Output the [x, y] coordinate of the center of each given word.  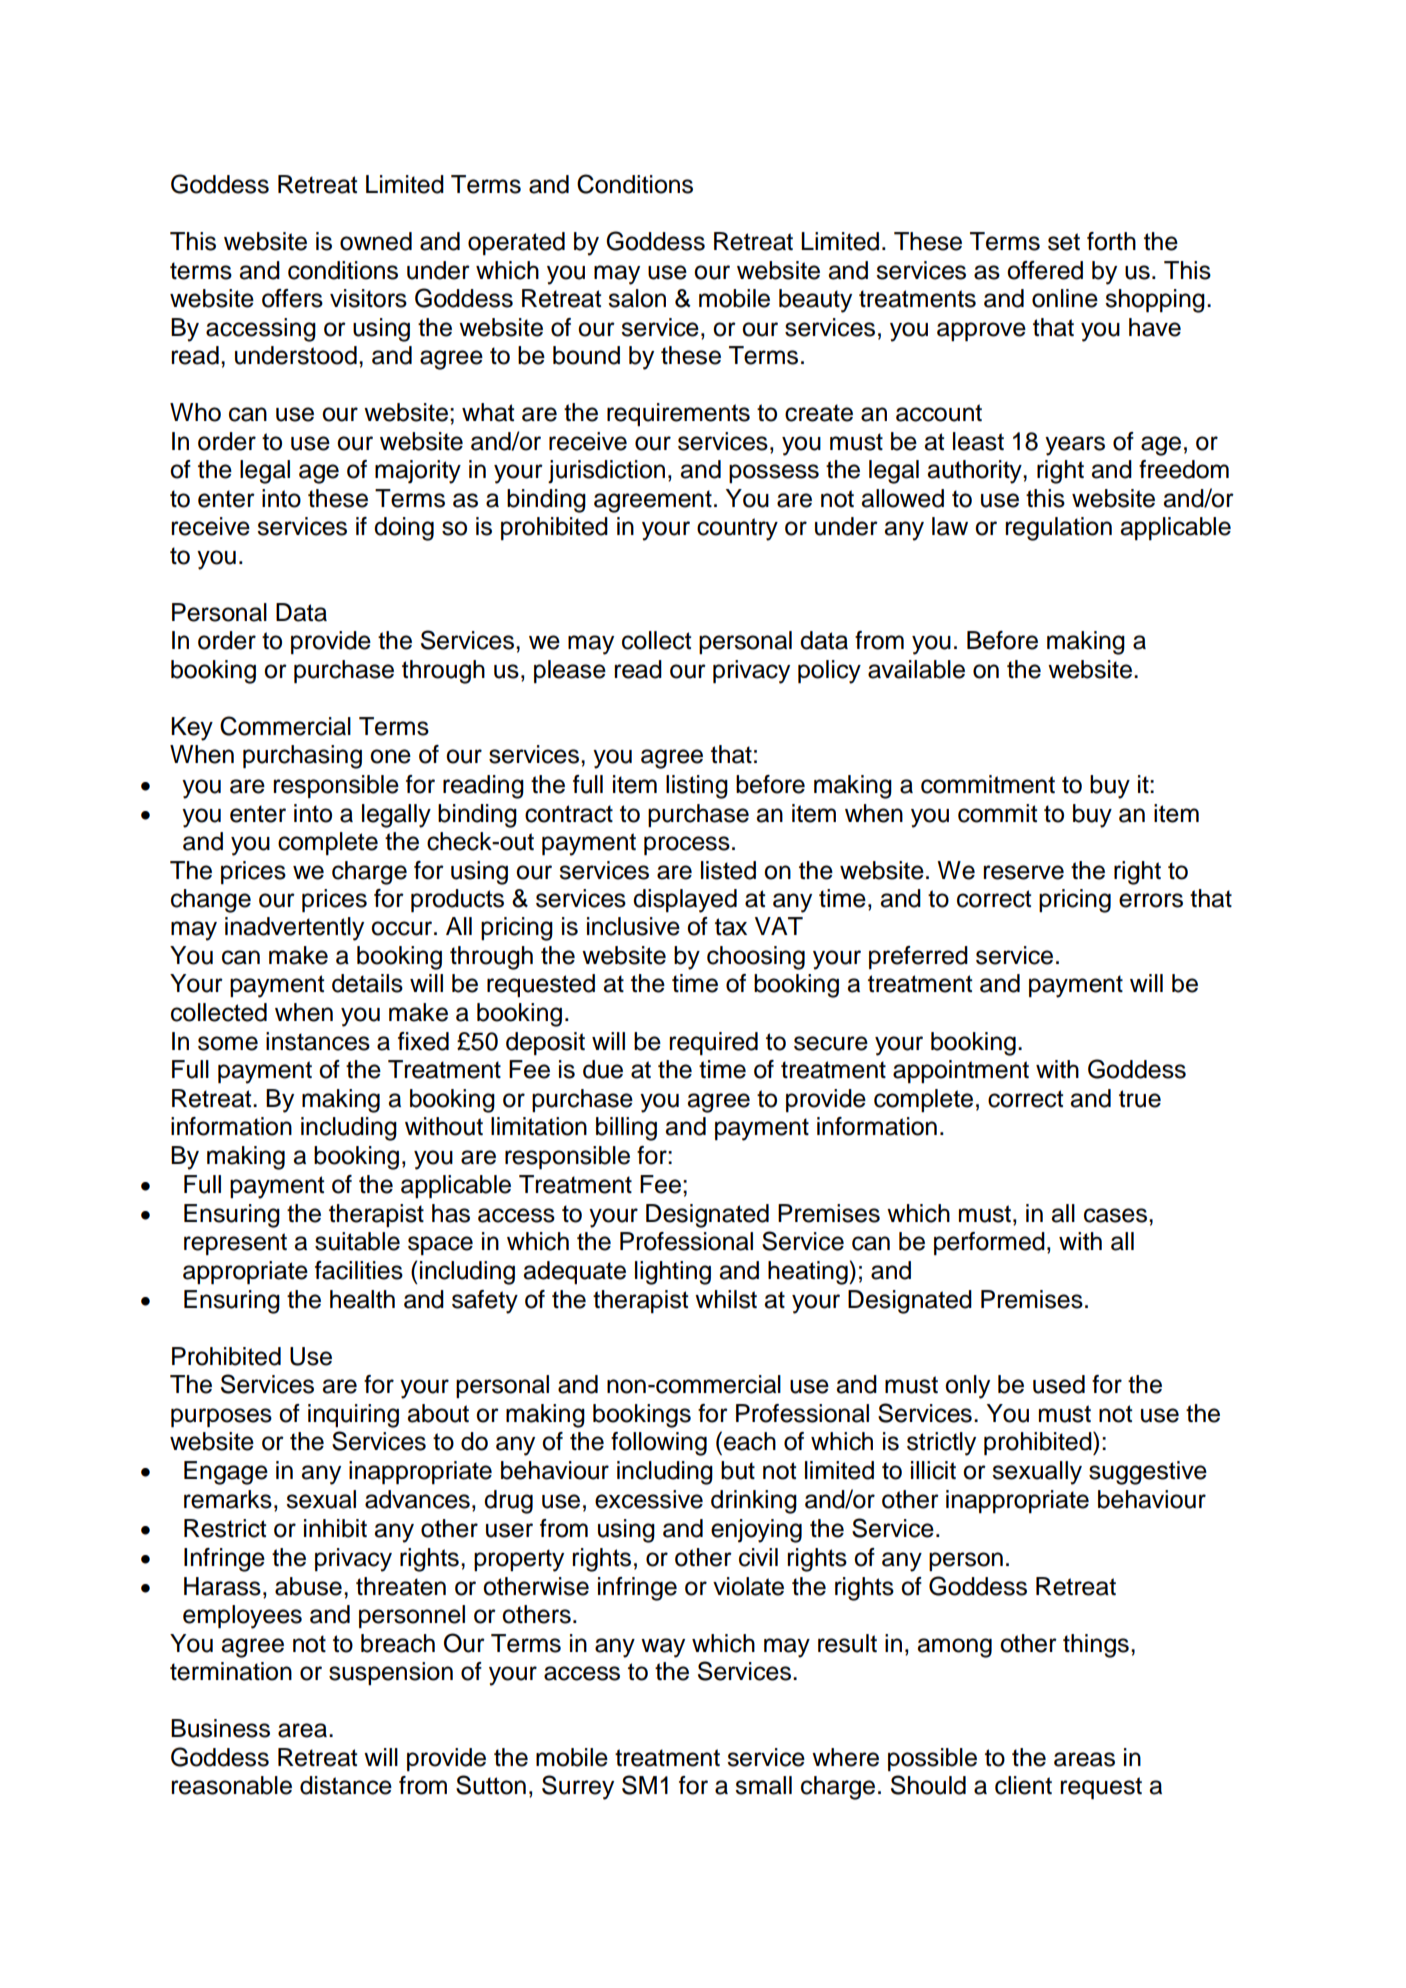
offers [292, 298]
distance [346, 1785]
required [713, 1043]
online [1065, 298]
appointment [961, 1071]
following [659, 1444]
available [916, 669]
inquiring [353, 1416]
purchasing [302, 757]
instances [318, 1041]
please [570, 671]
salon [637, 298]
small [763, 1785]
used [1059, 1384]
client [1023, 1785]
